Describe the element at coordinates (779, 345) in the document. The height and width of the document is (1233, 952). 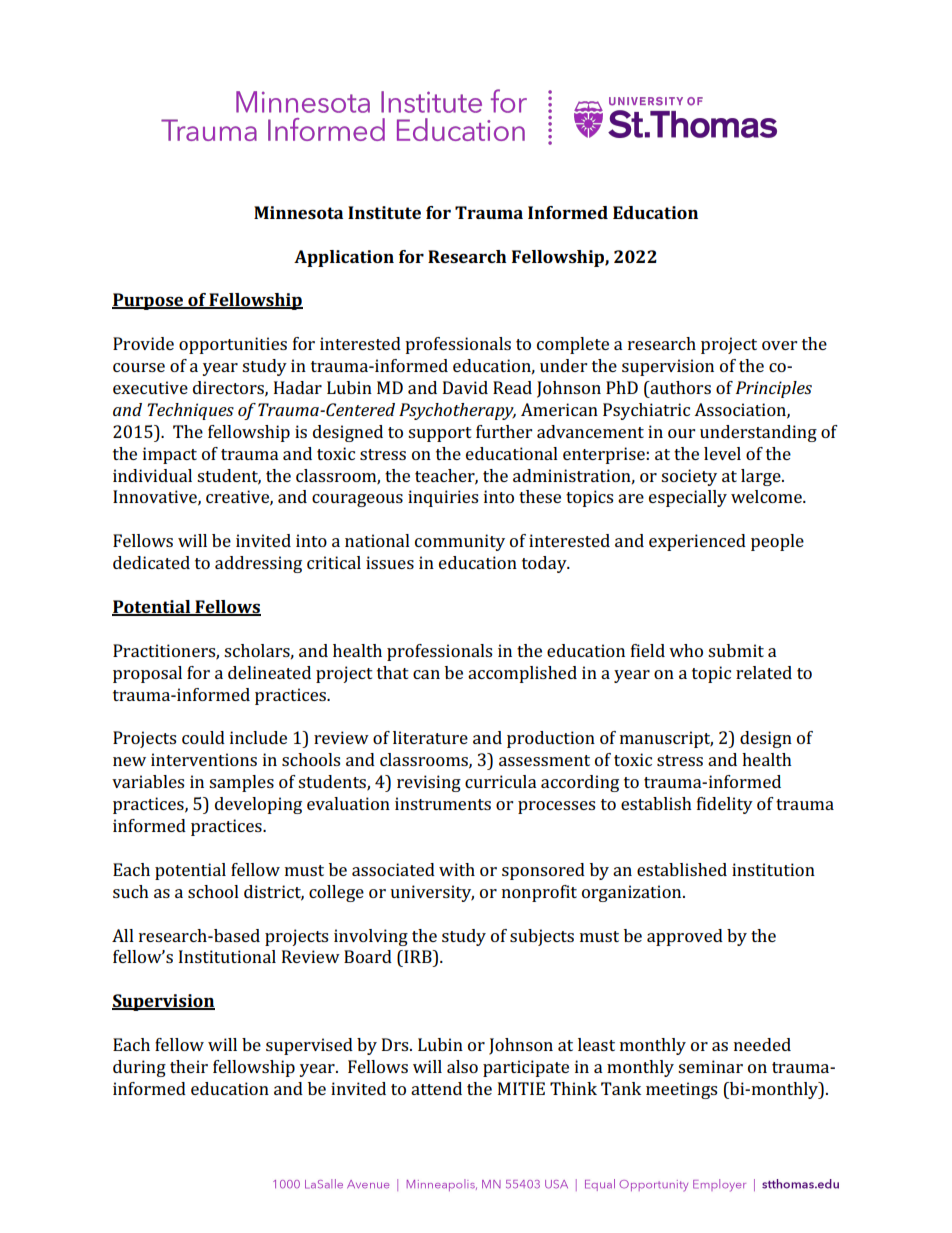
I see `over` at that location.
